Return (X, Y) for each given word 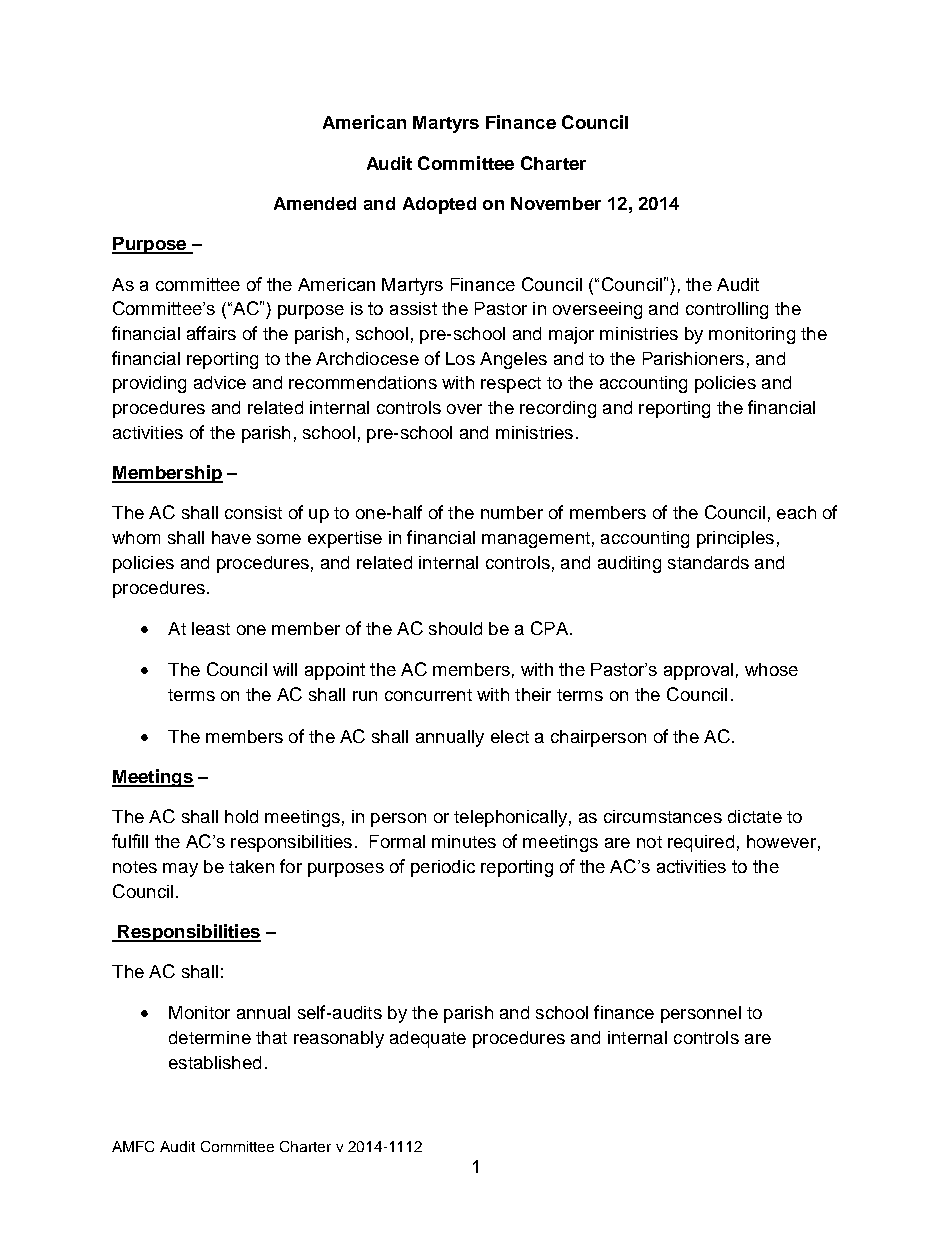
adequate (428, 1039)
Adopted (439, 205)
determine (210, 1037)
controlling (727, 310)
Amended (315, 203)
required (701, 843)
